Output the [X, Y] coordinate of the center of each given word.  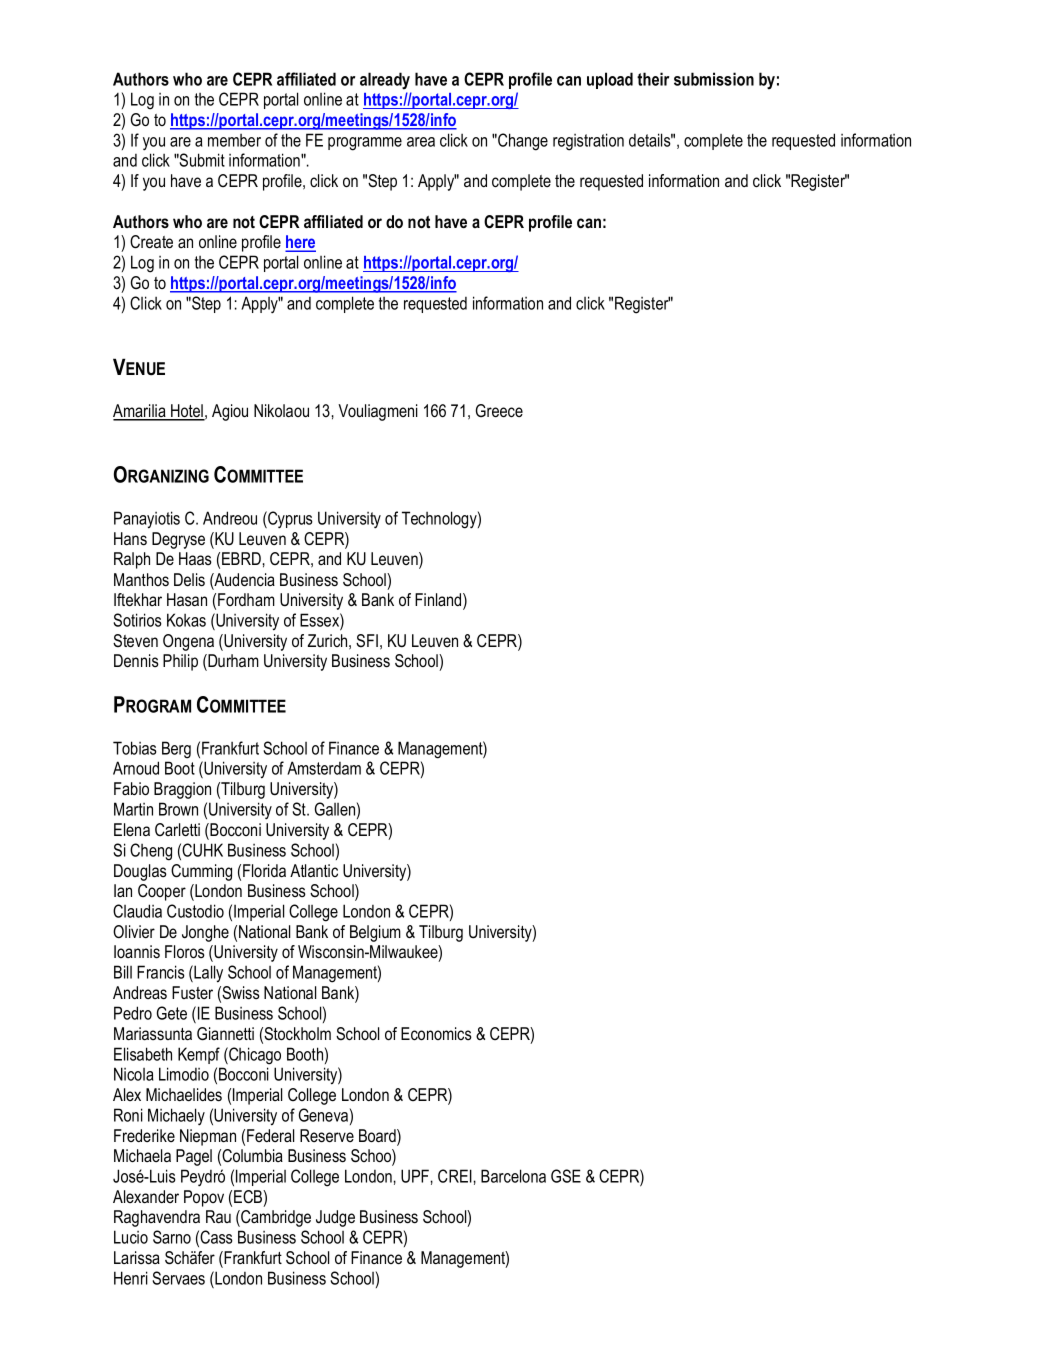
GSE [566, 1176]
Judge [335, 1218]
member [234, 140]
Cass [216, 1237]
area [421, 142]
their [653, 79]
